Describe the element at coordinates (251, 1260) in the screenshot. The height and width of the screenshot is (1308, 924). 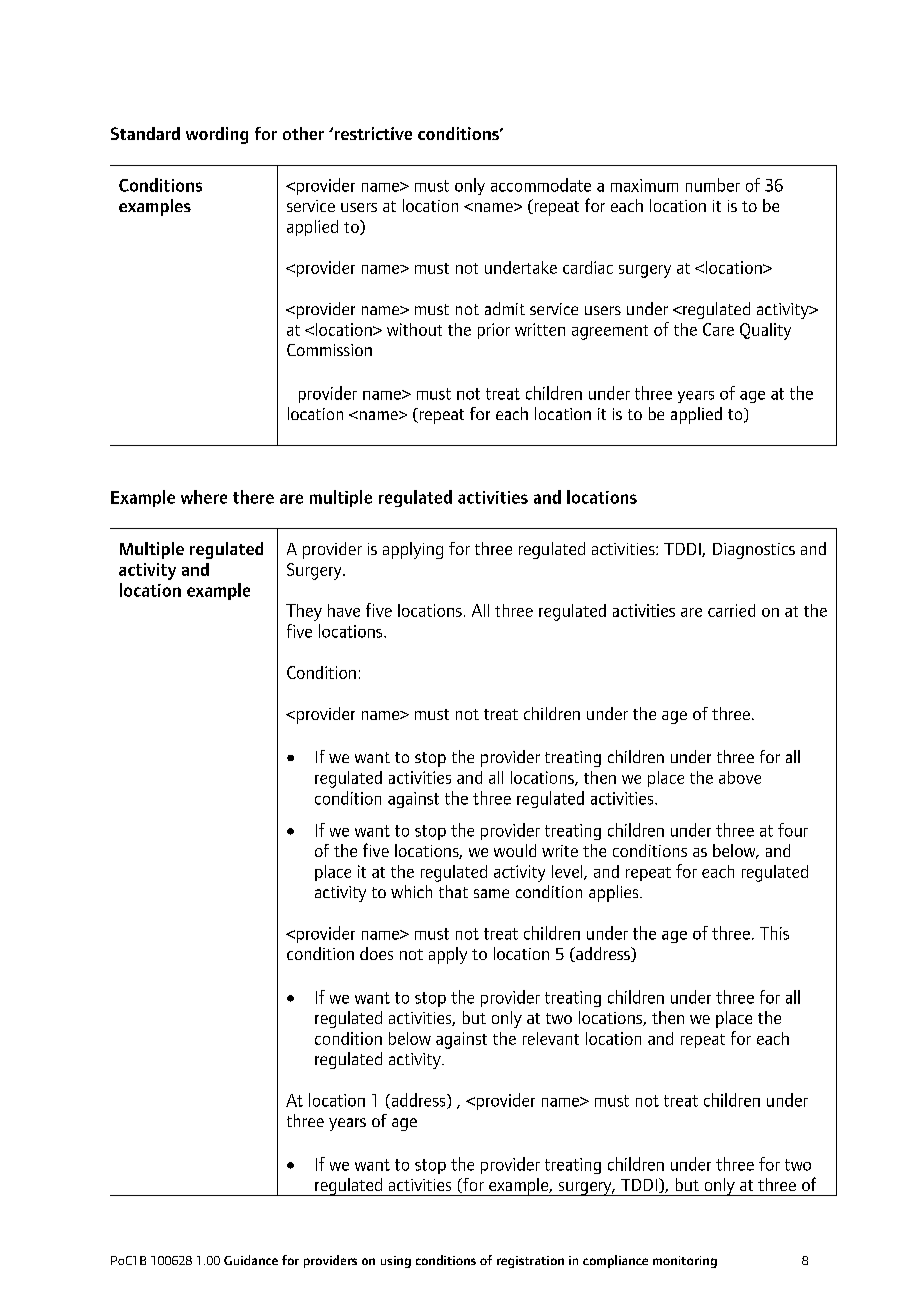
I see `Guidance` at that location.
